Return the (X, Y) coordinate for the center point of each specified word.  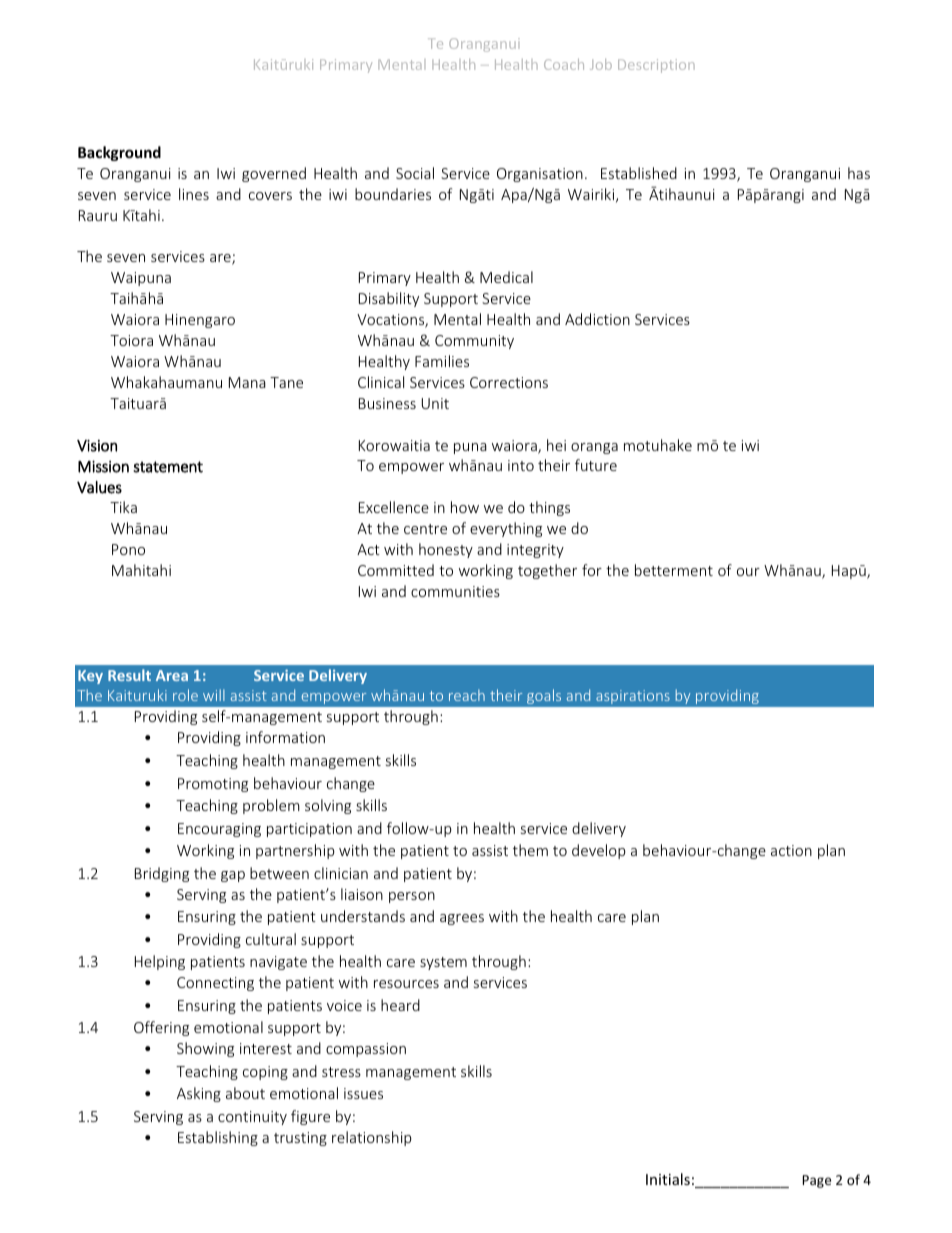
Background (119, 153)
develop (599, 851)
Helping (160, 962)
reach (467, 695)
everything (506, 529)
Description (656, 66)
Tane (286, 382)
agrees (462, 919)
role (185, 695)
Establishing (218, 1138)
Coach (564, 64)
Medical (506, 277)
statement (168, 467)
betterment (674, 570)
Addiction (597, 319)
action (791, 850)
